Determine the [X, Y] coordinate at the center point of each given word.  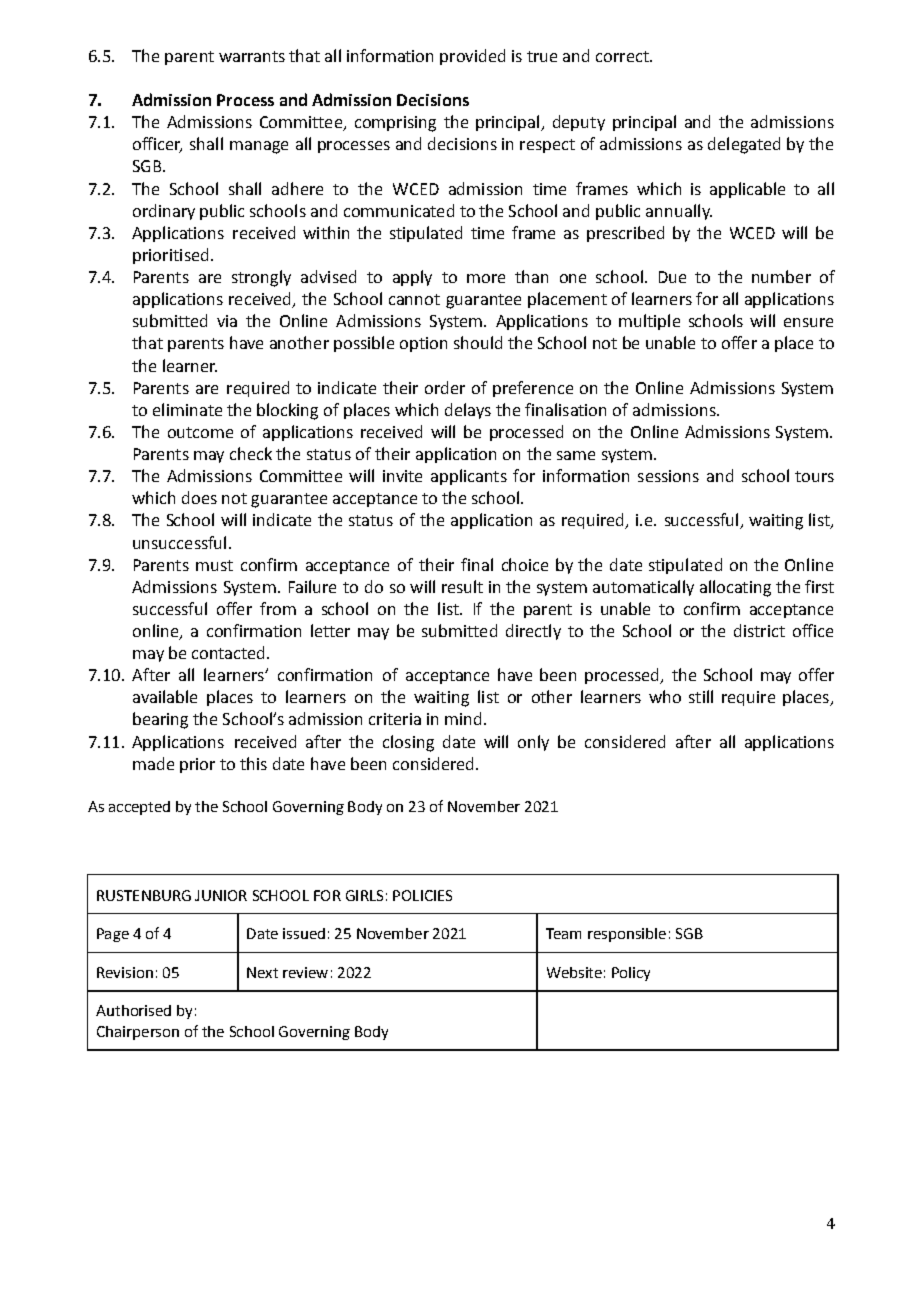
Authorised [133, 1010]
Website [574, 972]
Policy [631, 974]
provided [472, 57]
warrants [252, 56]
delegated [744, 145]
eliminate [187, 409]
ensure [808, 322]
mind [463, 718]
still [701, 696]
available [165, 696]
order [445, 387]
